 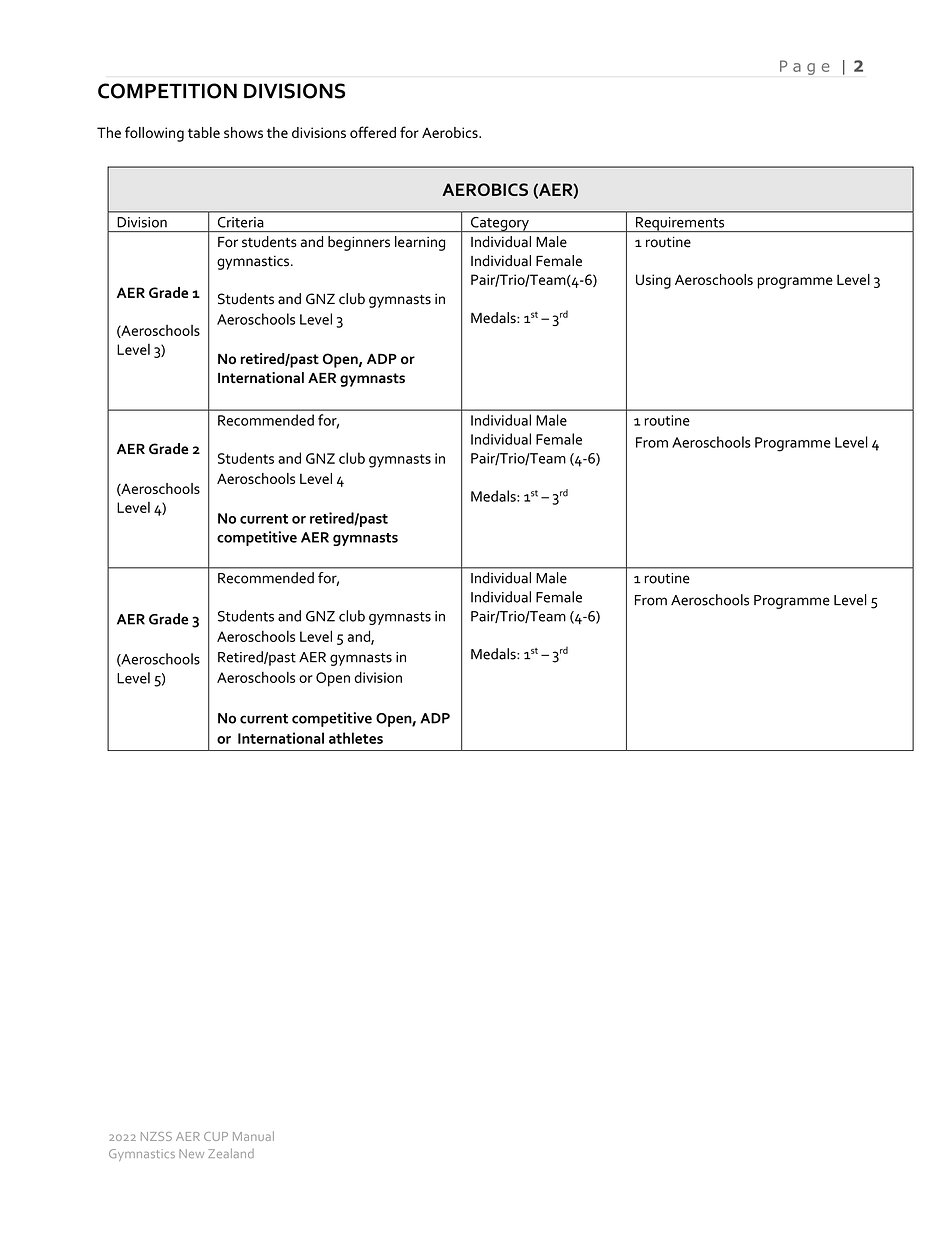 What do you see at coordinates (680, 224) in the document?
I see `Requirements` at bounding box center [680, 224].
